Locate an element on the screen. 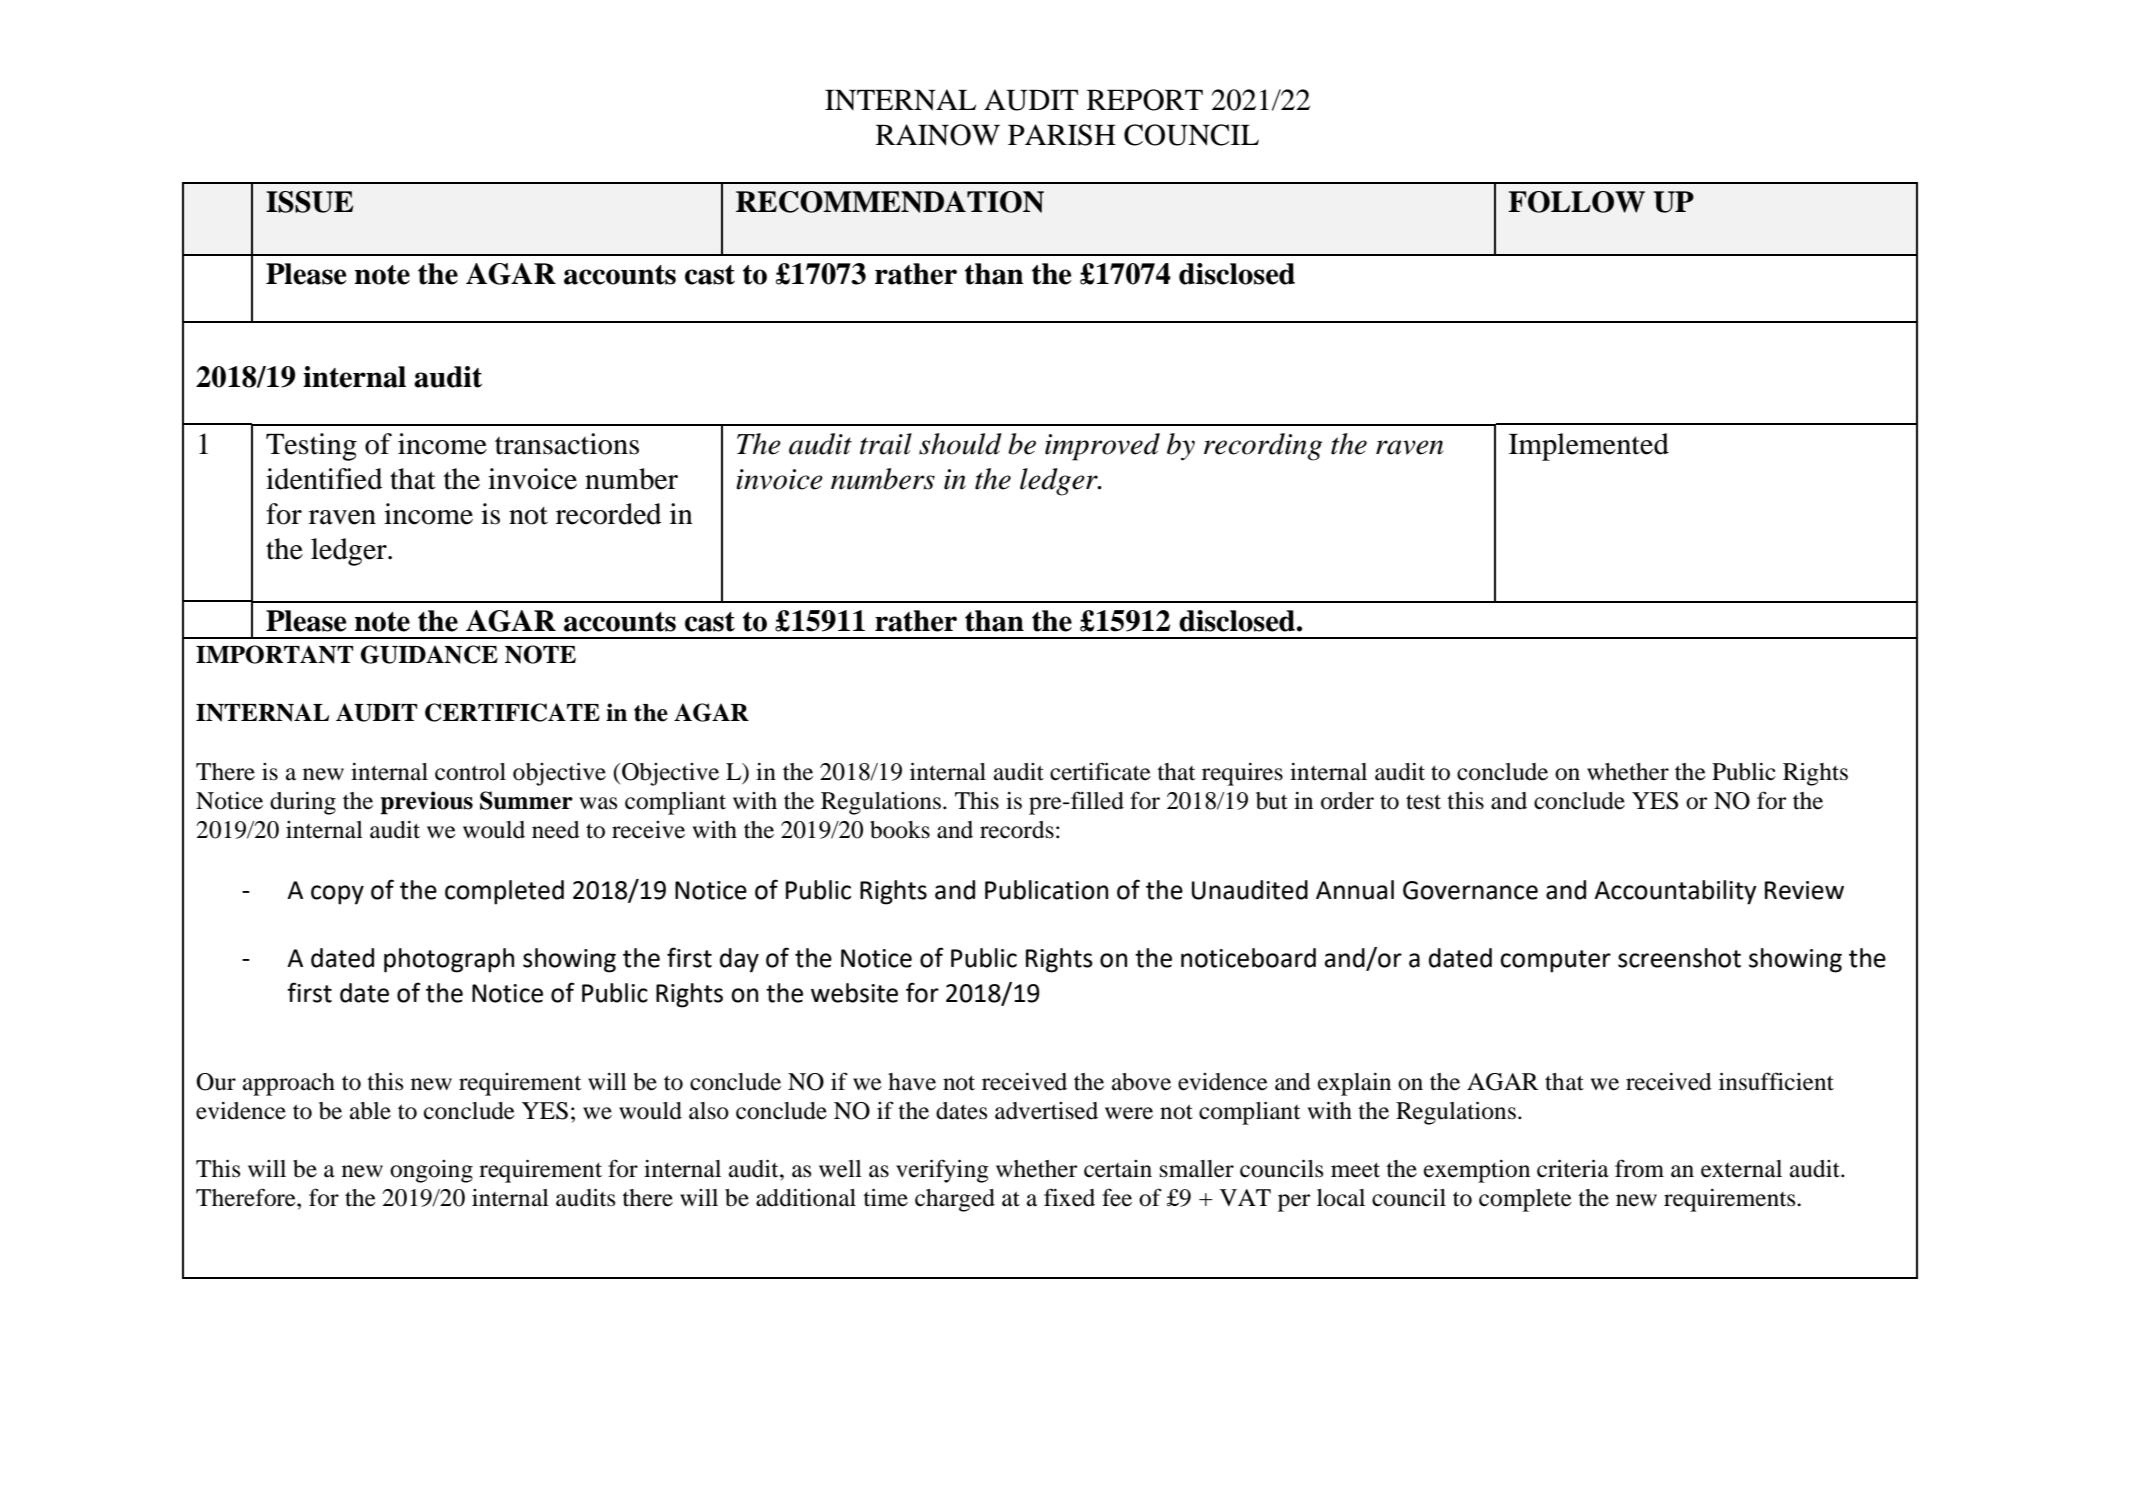 The width and height of the screenshot is (2135, 1510). ongoing is located at coordinates (431, 1171).
